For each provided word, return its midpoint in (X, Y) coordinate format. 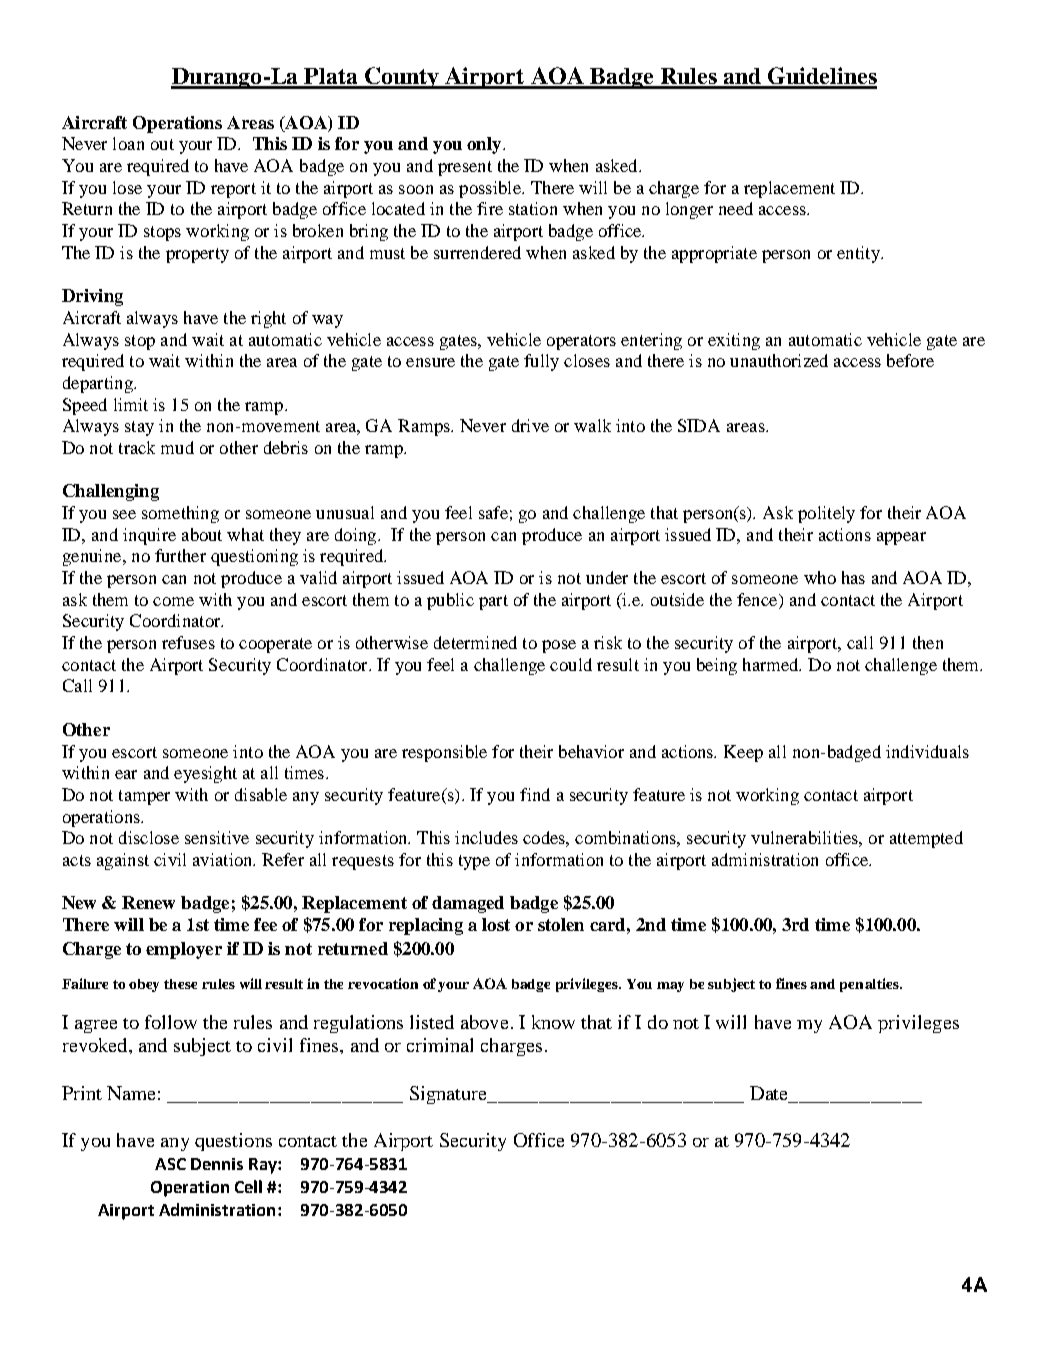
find (535, 794)
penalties (870, 985)
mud (177, 447)
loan (128, 143)
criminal (440, 1045)
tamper (144, 797)
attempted (926, 839)
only (485, 145)
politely (826, 514)
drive (530, 425)
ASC (170, 1164)
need (736, 208)
